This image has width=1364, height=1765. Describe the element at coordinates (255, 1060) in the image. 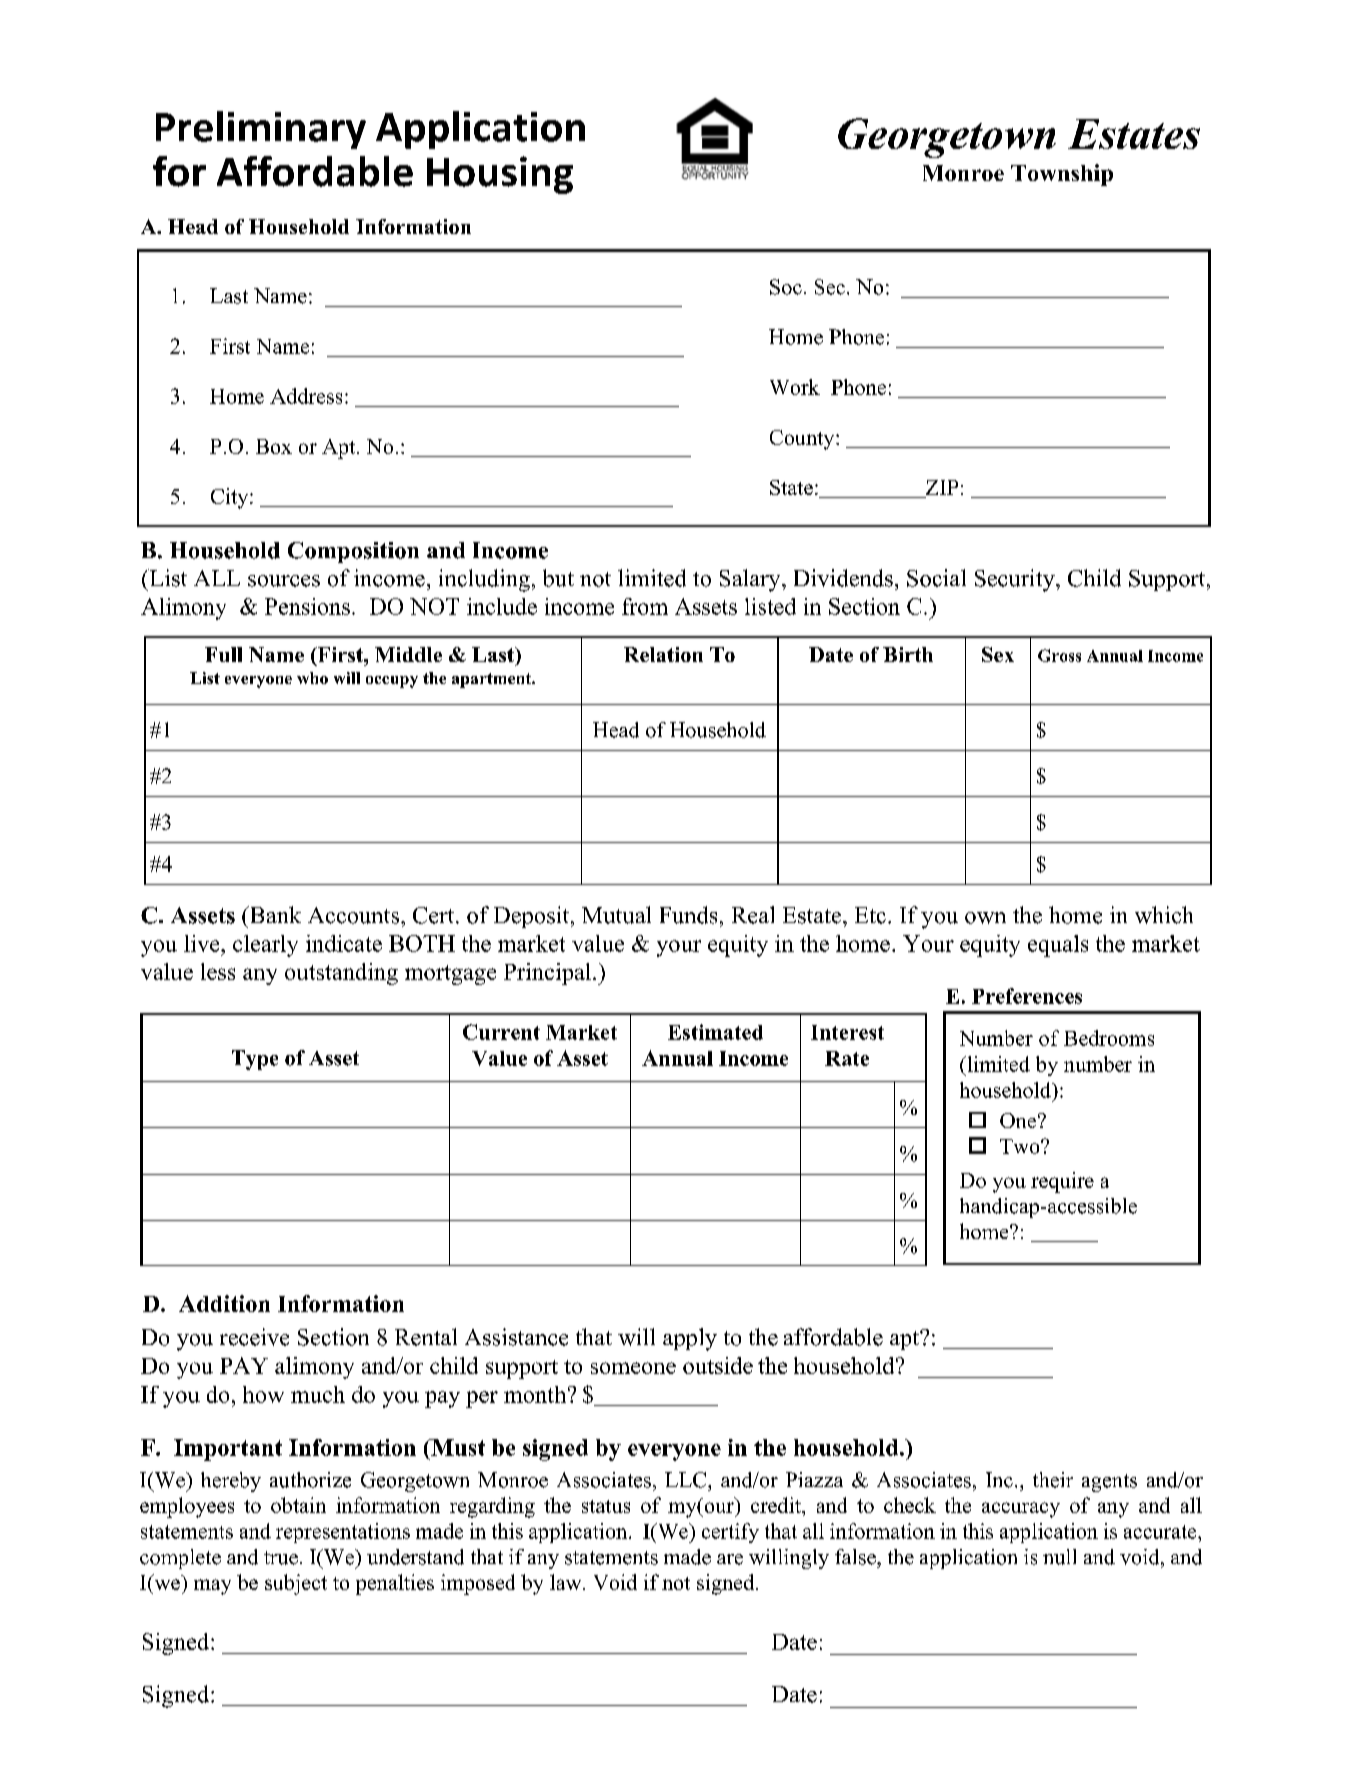

I see `Type` at that location.
